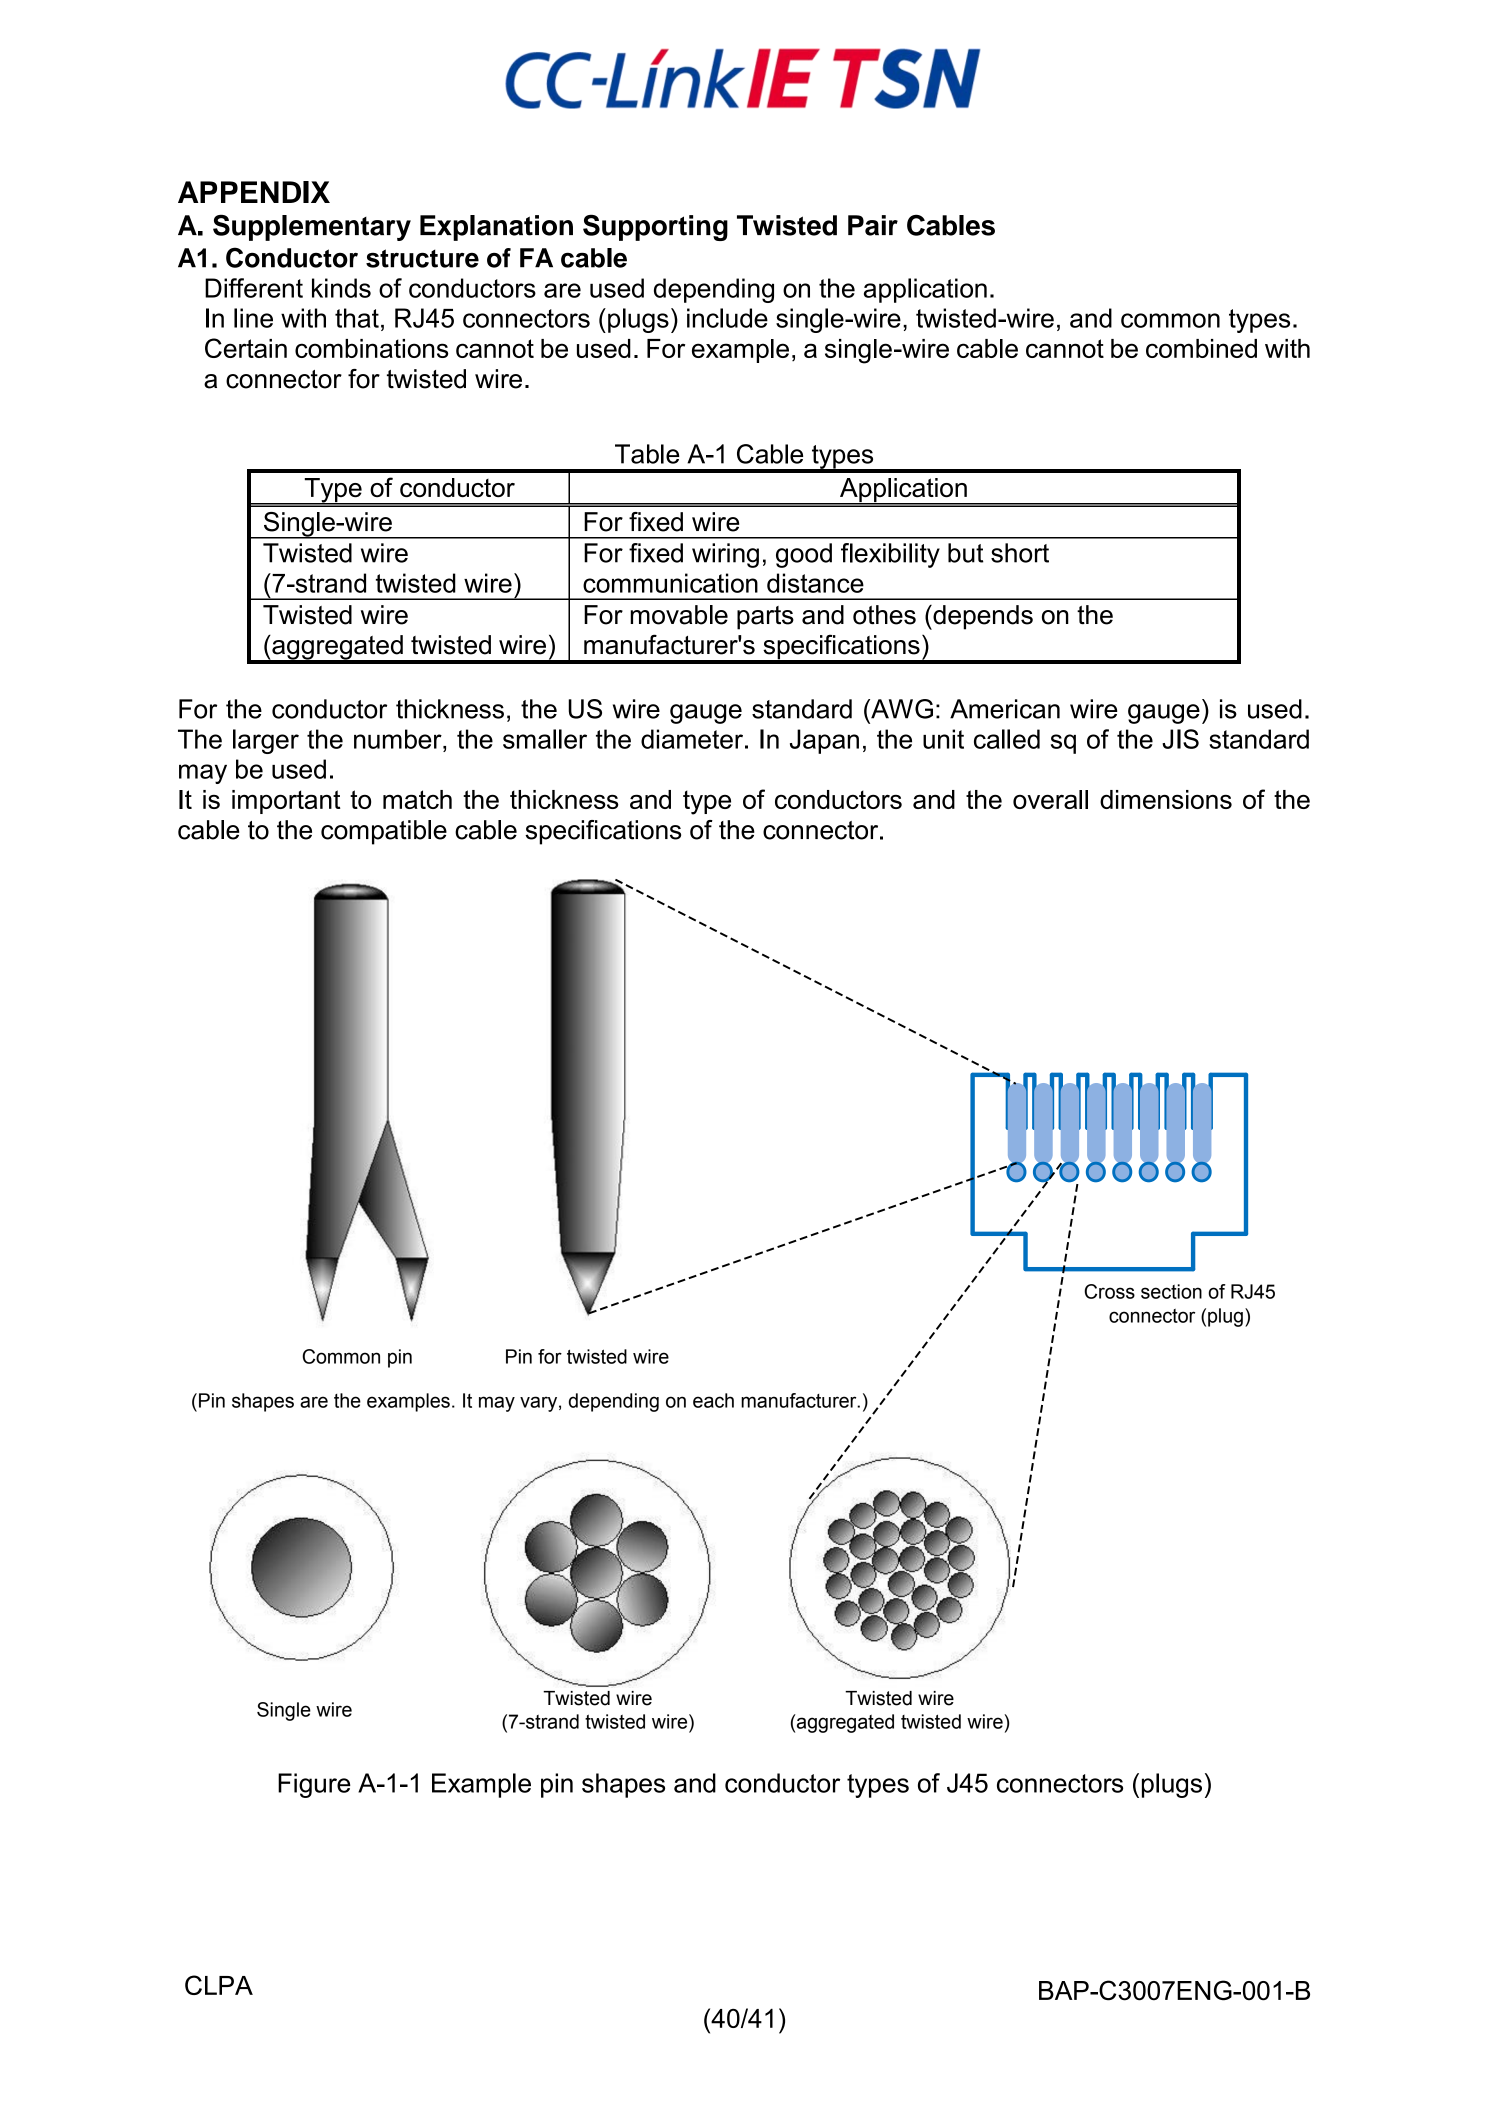 The width and height of the document is (1488, 2104). Describe the element at coordinates (1050, 799) in the document. I see `overall` at that location.
